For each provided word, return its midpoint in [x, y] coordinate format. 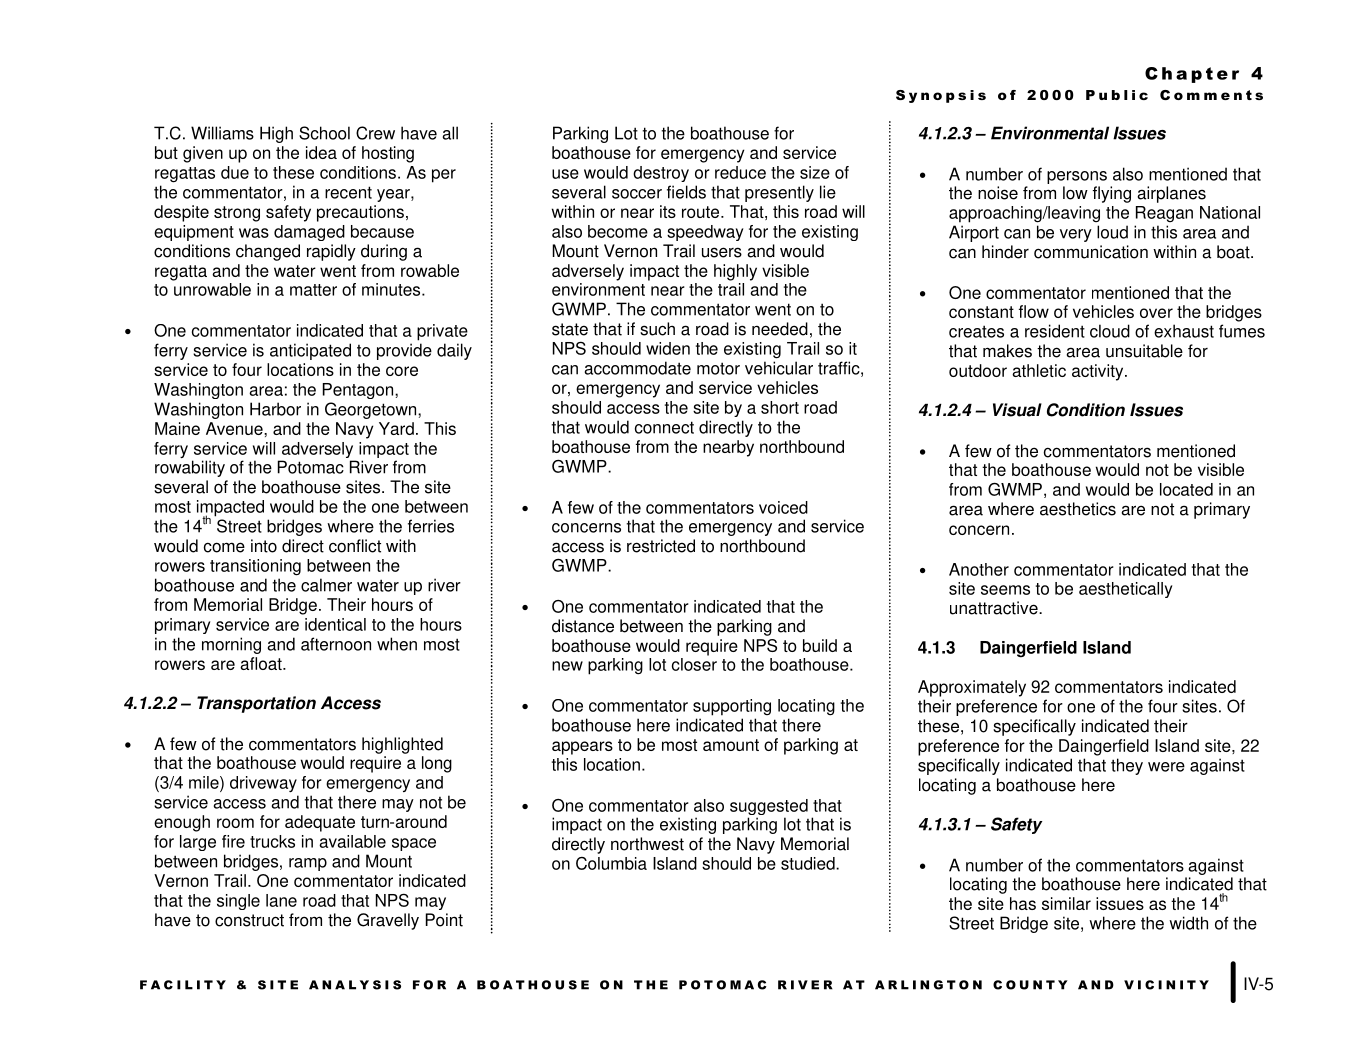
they [1127, 766]
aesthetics [1078, 509]
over [1156, 313]
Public [1117, 95]
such [657, 329]
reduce [740, 172]
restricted [661, 546]
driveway [263, 784]
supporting [732, 707]
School [324, 133]
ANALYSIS [355, 985]
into [264, 546]
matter [313, 290]
